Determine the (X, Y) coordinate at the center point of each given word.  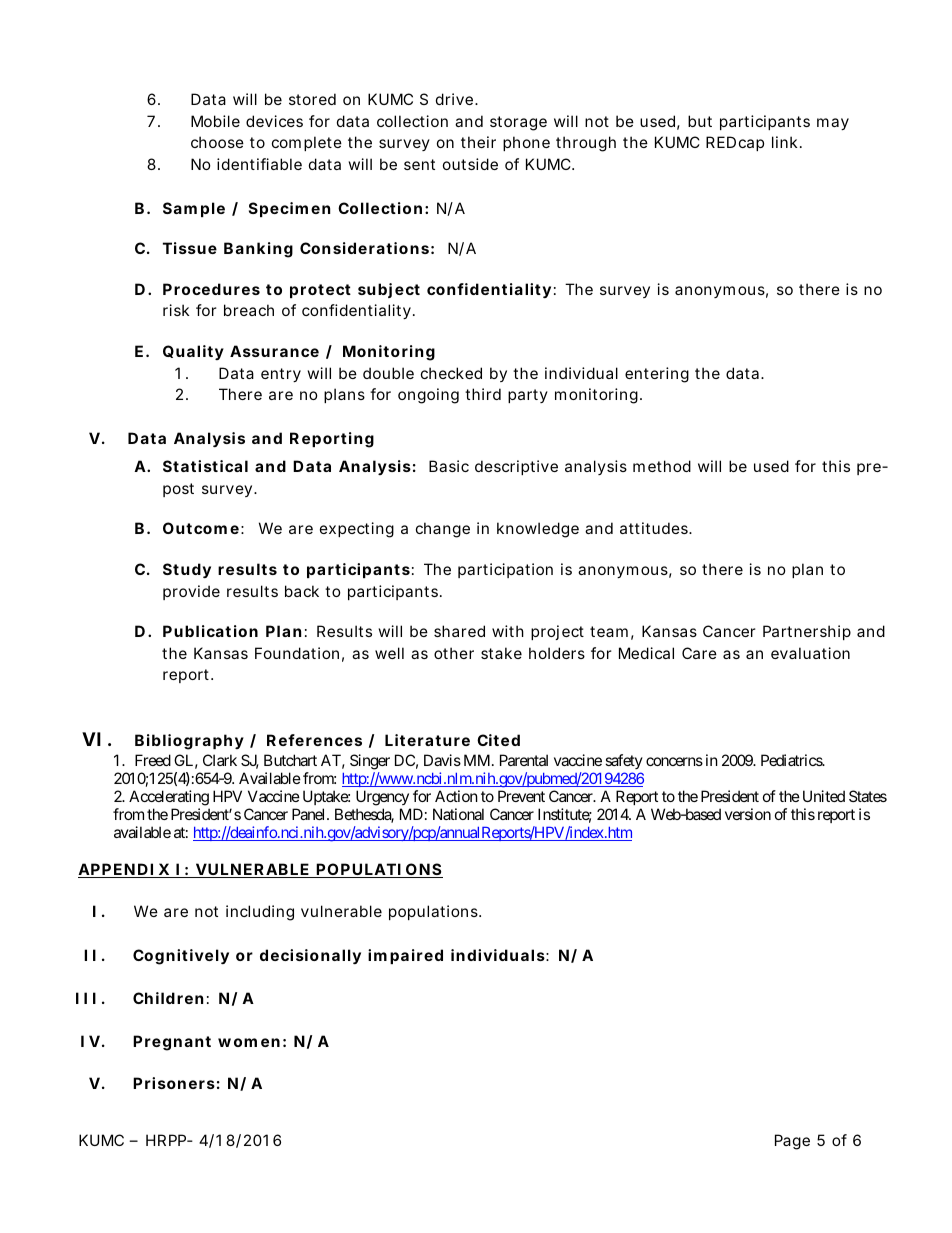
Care (699, 653)
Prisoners (174, 1083)
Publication (210, 631)
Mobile (215, 121)
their (478, 142)
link (784, 142)
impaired (405, 956)
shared (459, 631)
